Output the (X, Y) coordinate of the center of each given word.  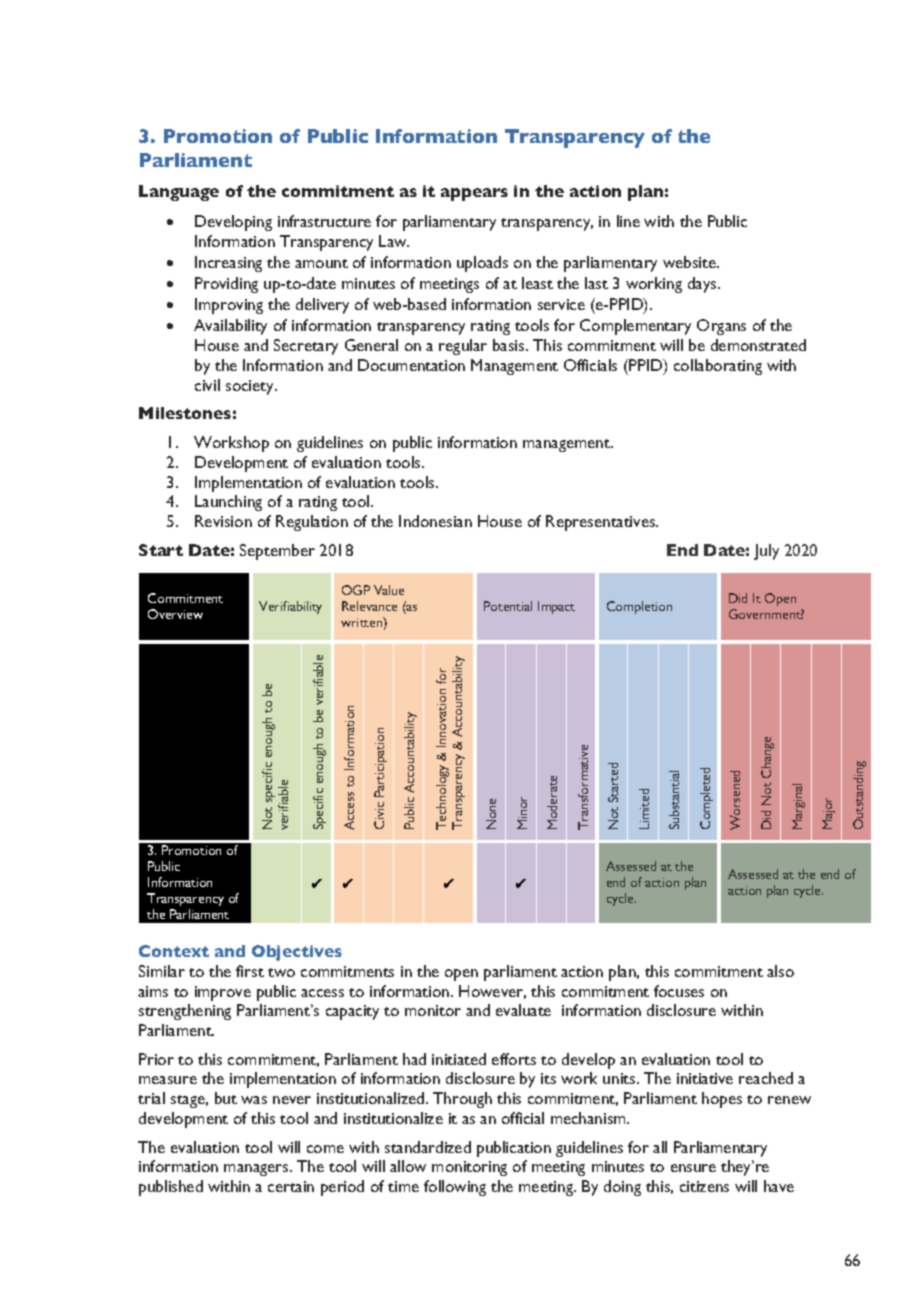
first (250, 971)
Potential (508, 606)
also (780, 971)
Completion (639, 607)
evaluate (523, 1010)
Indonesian (435, 521)
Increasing (228, 264)
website (690, 262)
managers (257, 1170)
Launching (228, 503)
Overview (175, 614)
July (766, 552)
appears (474, 194)
